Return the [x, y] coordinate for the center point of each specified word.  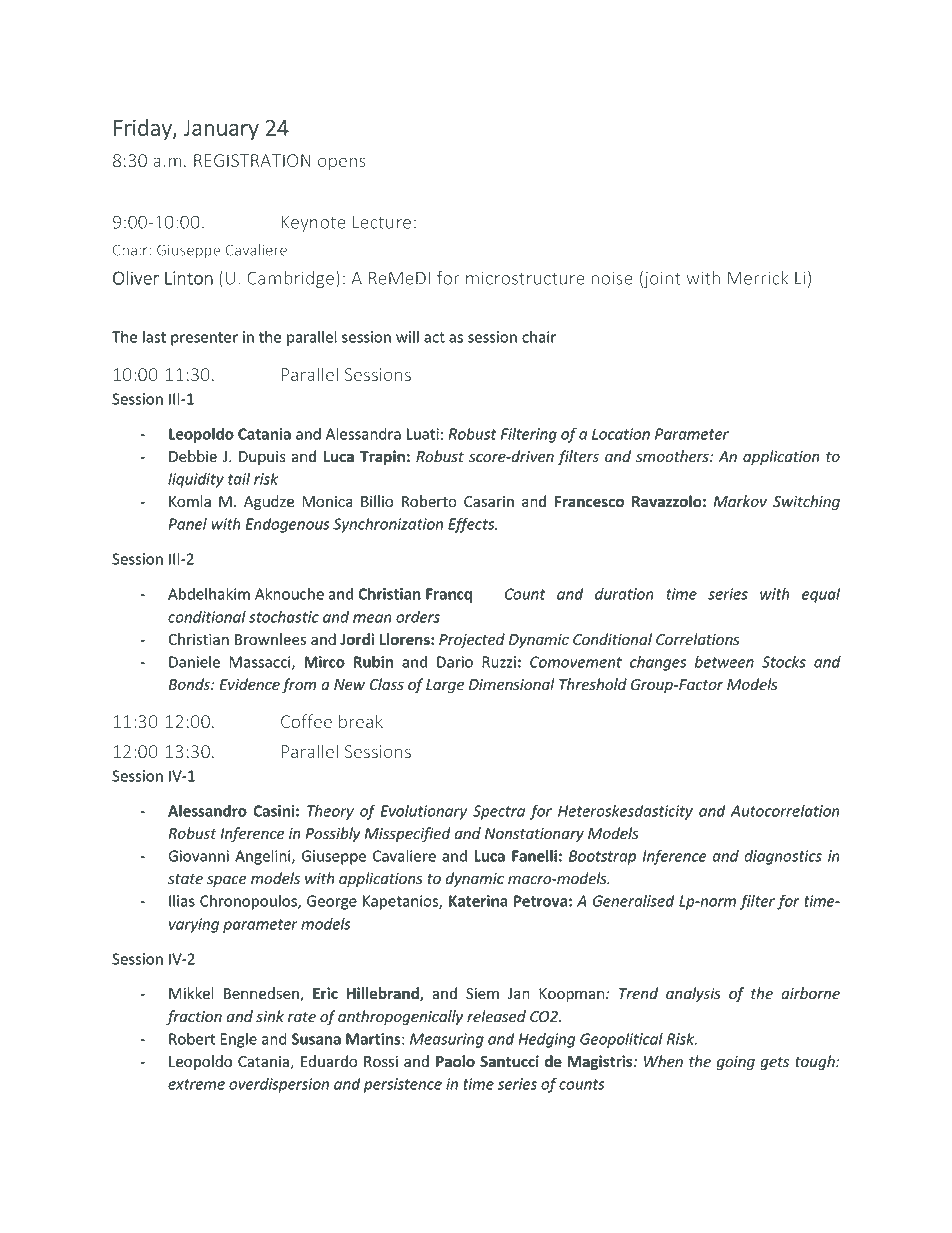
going [736, 1063]
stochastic [284, 617]
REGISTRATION [252, 160]
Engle [238, 1040]
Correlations [697, 639]
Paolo [455, 1061]
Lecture [382, 222]
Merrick [758, 278]
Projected [472, 640]
